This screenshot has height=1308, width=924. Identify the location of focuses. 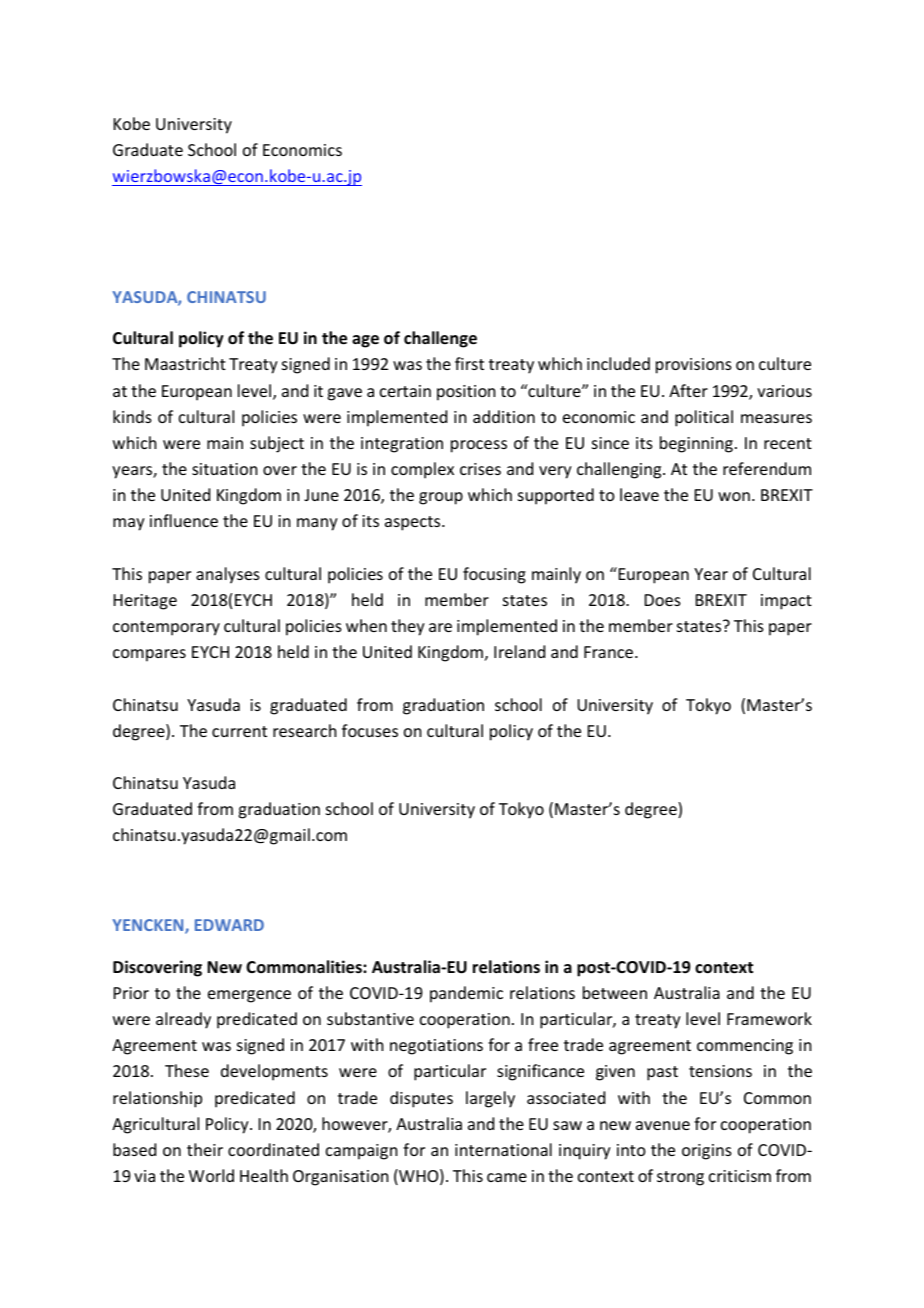
(370, 730).
